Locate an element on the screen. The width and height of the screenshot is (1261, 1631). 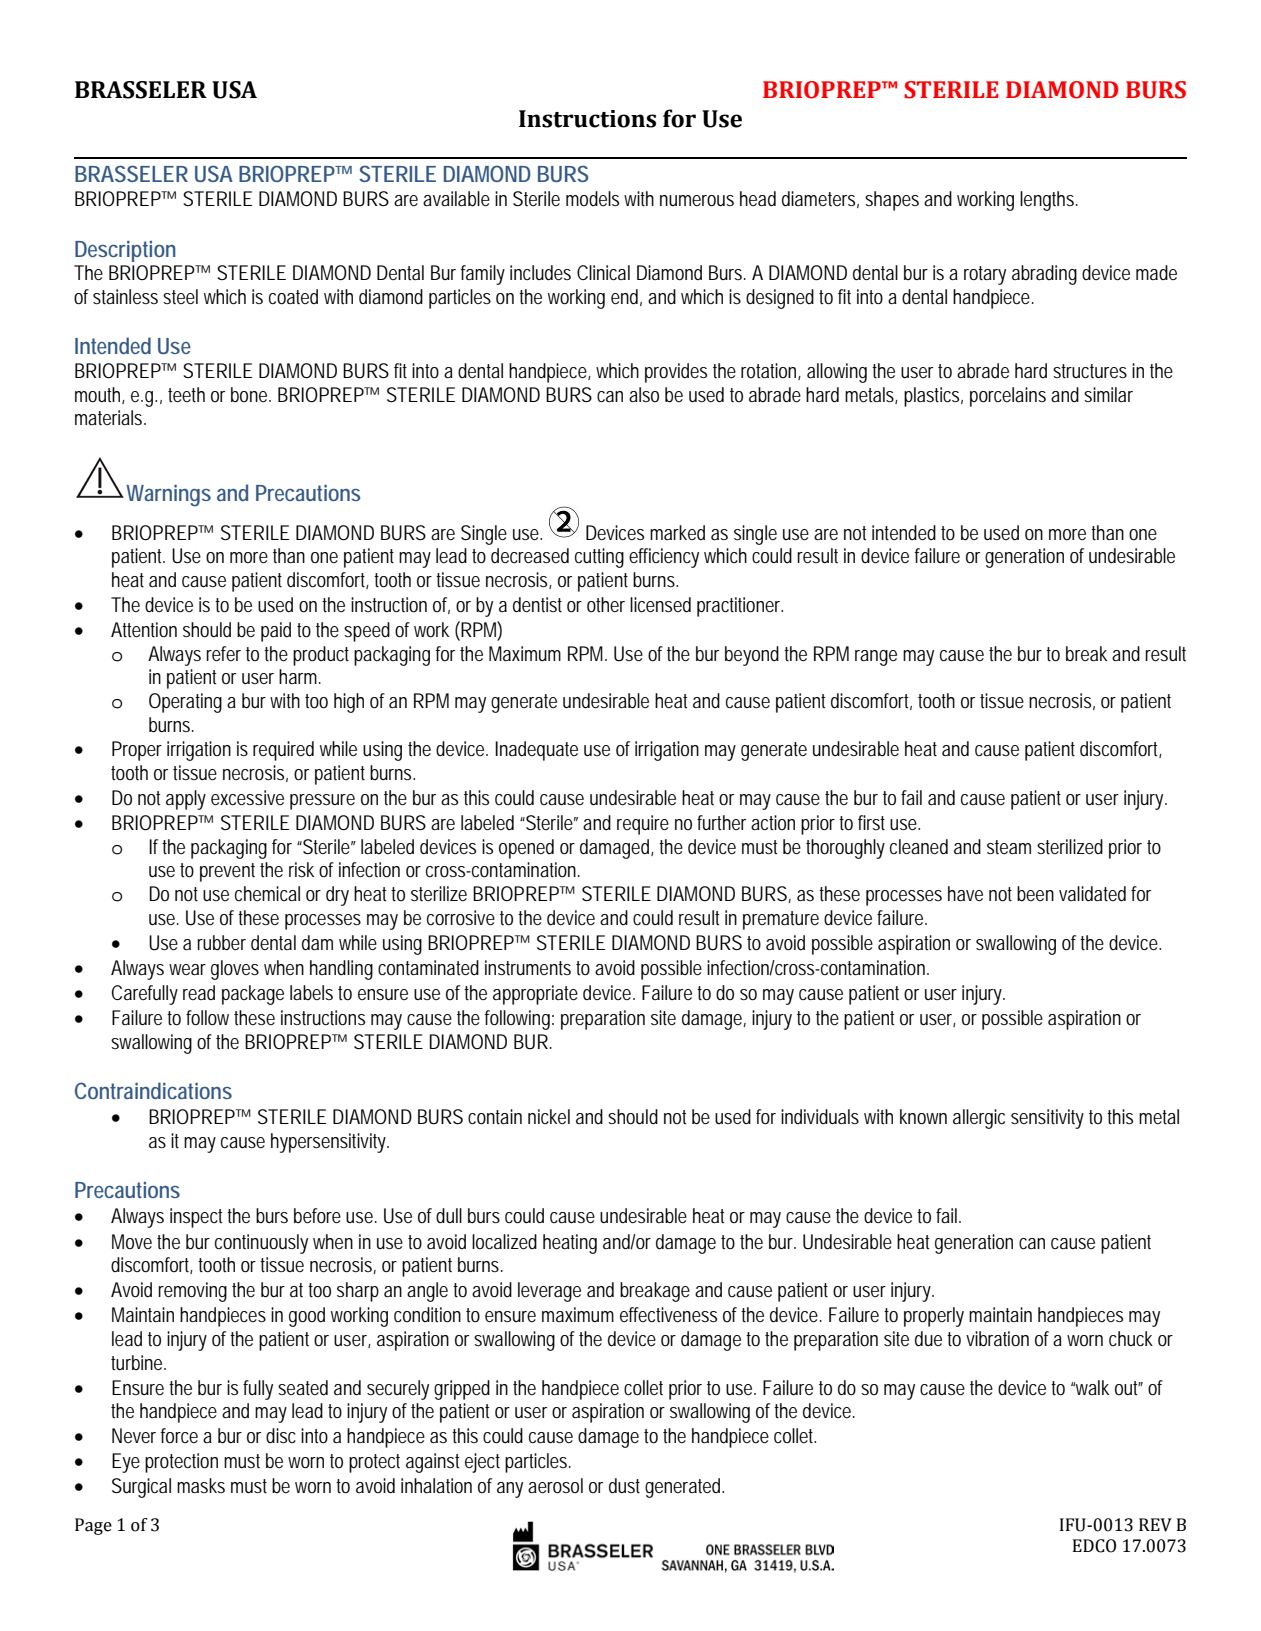
force is located at coordinates (179, 1435).
